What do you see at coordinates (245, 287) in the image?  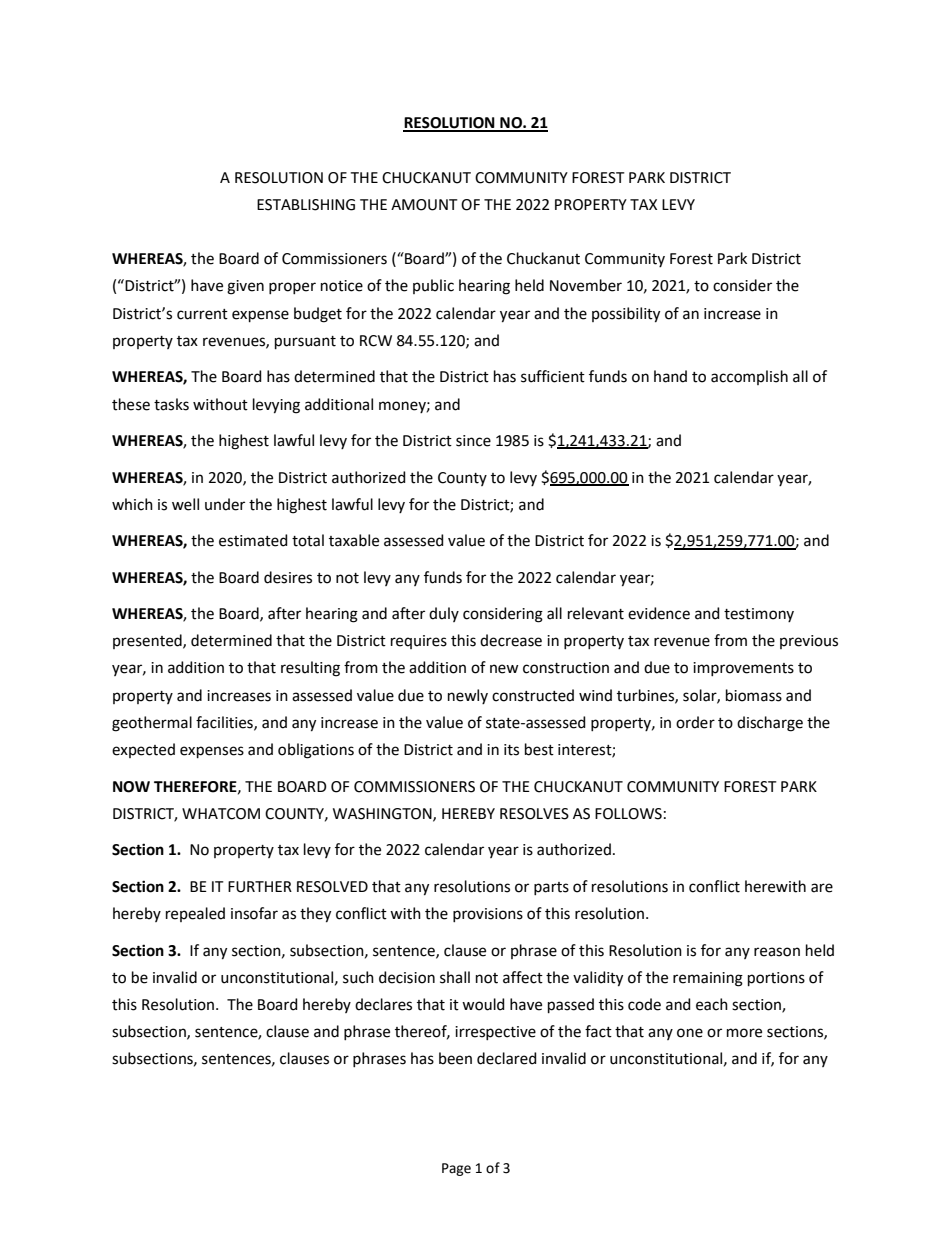 I see `given` at bounding box center [245, 287].
